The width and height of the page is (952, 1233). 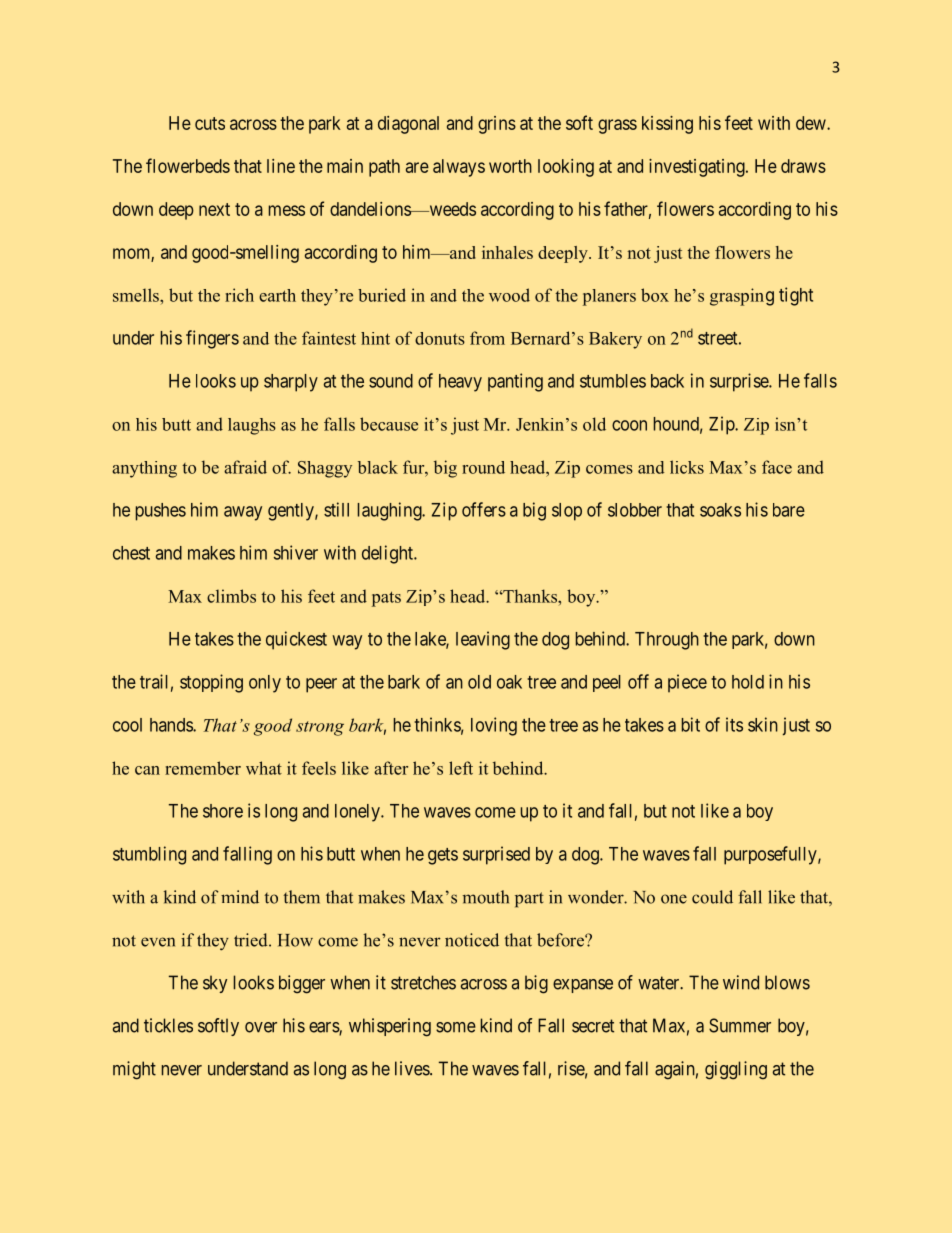 I want to click on investigating, so click(x=698, y=168).
